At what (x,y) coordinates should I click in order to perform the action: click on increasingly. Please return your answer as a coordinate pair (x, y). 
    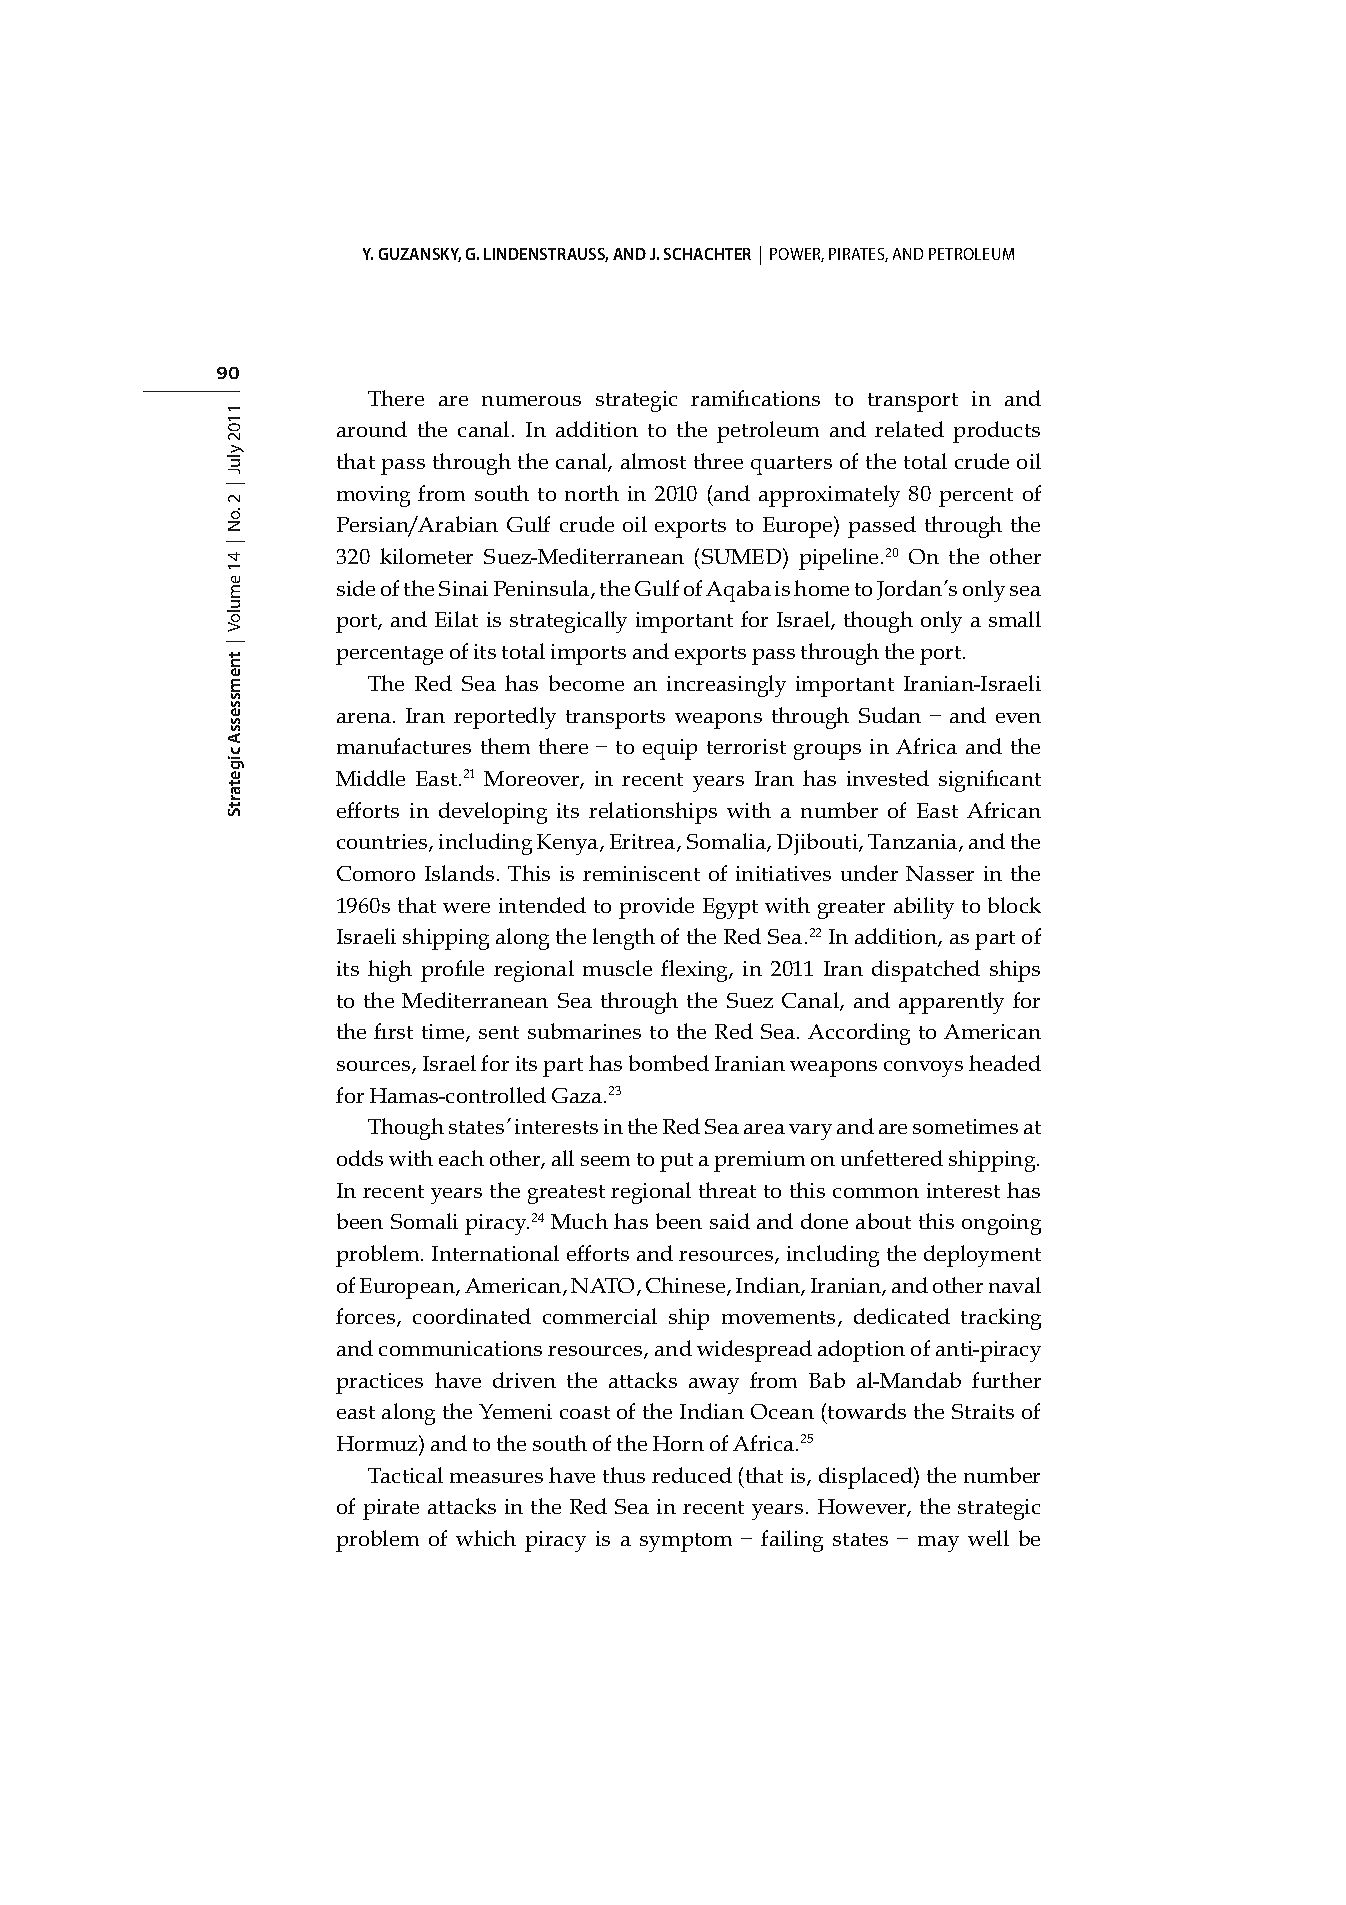
    Looking at the image, I should click on (726, 686).
